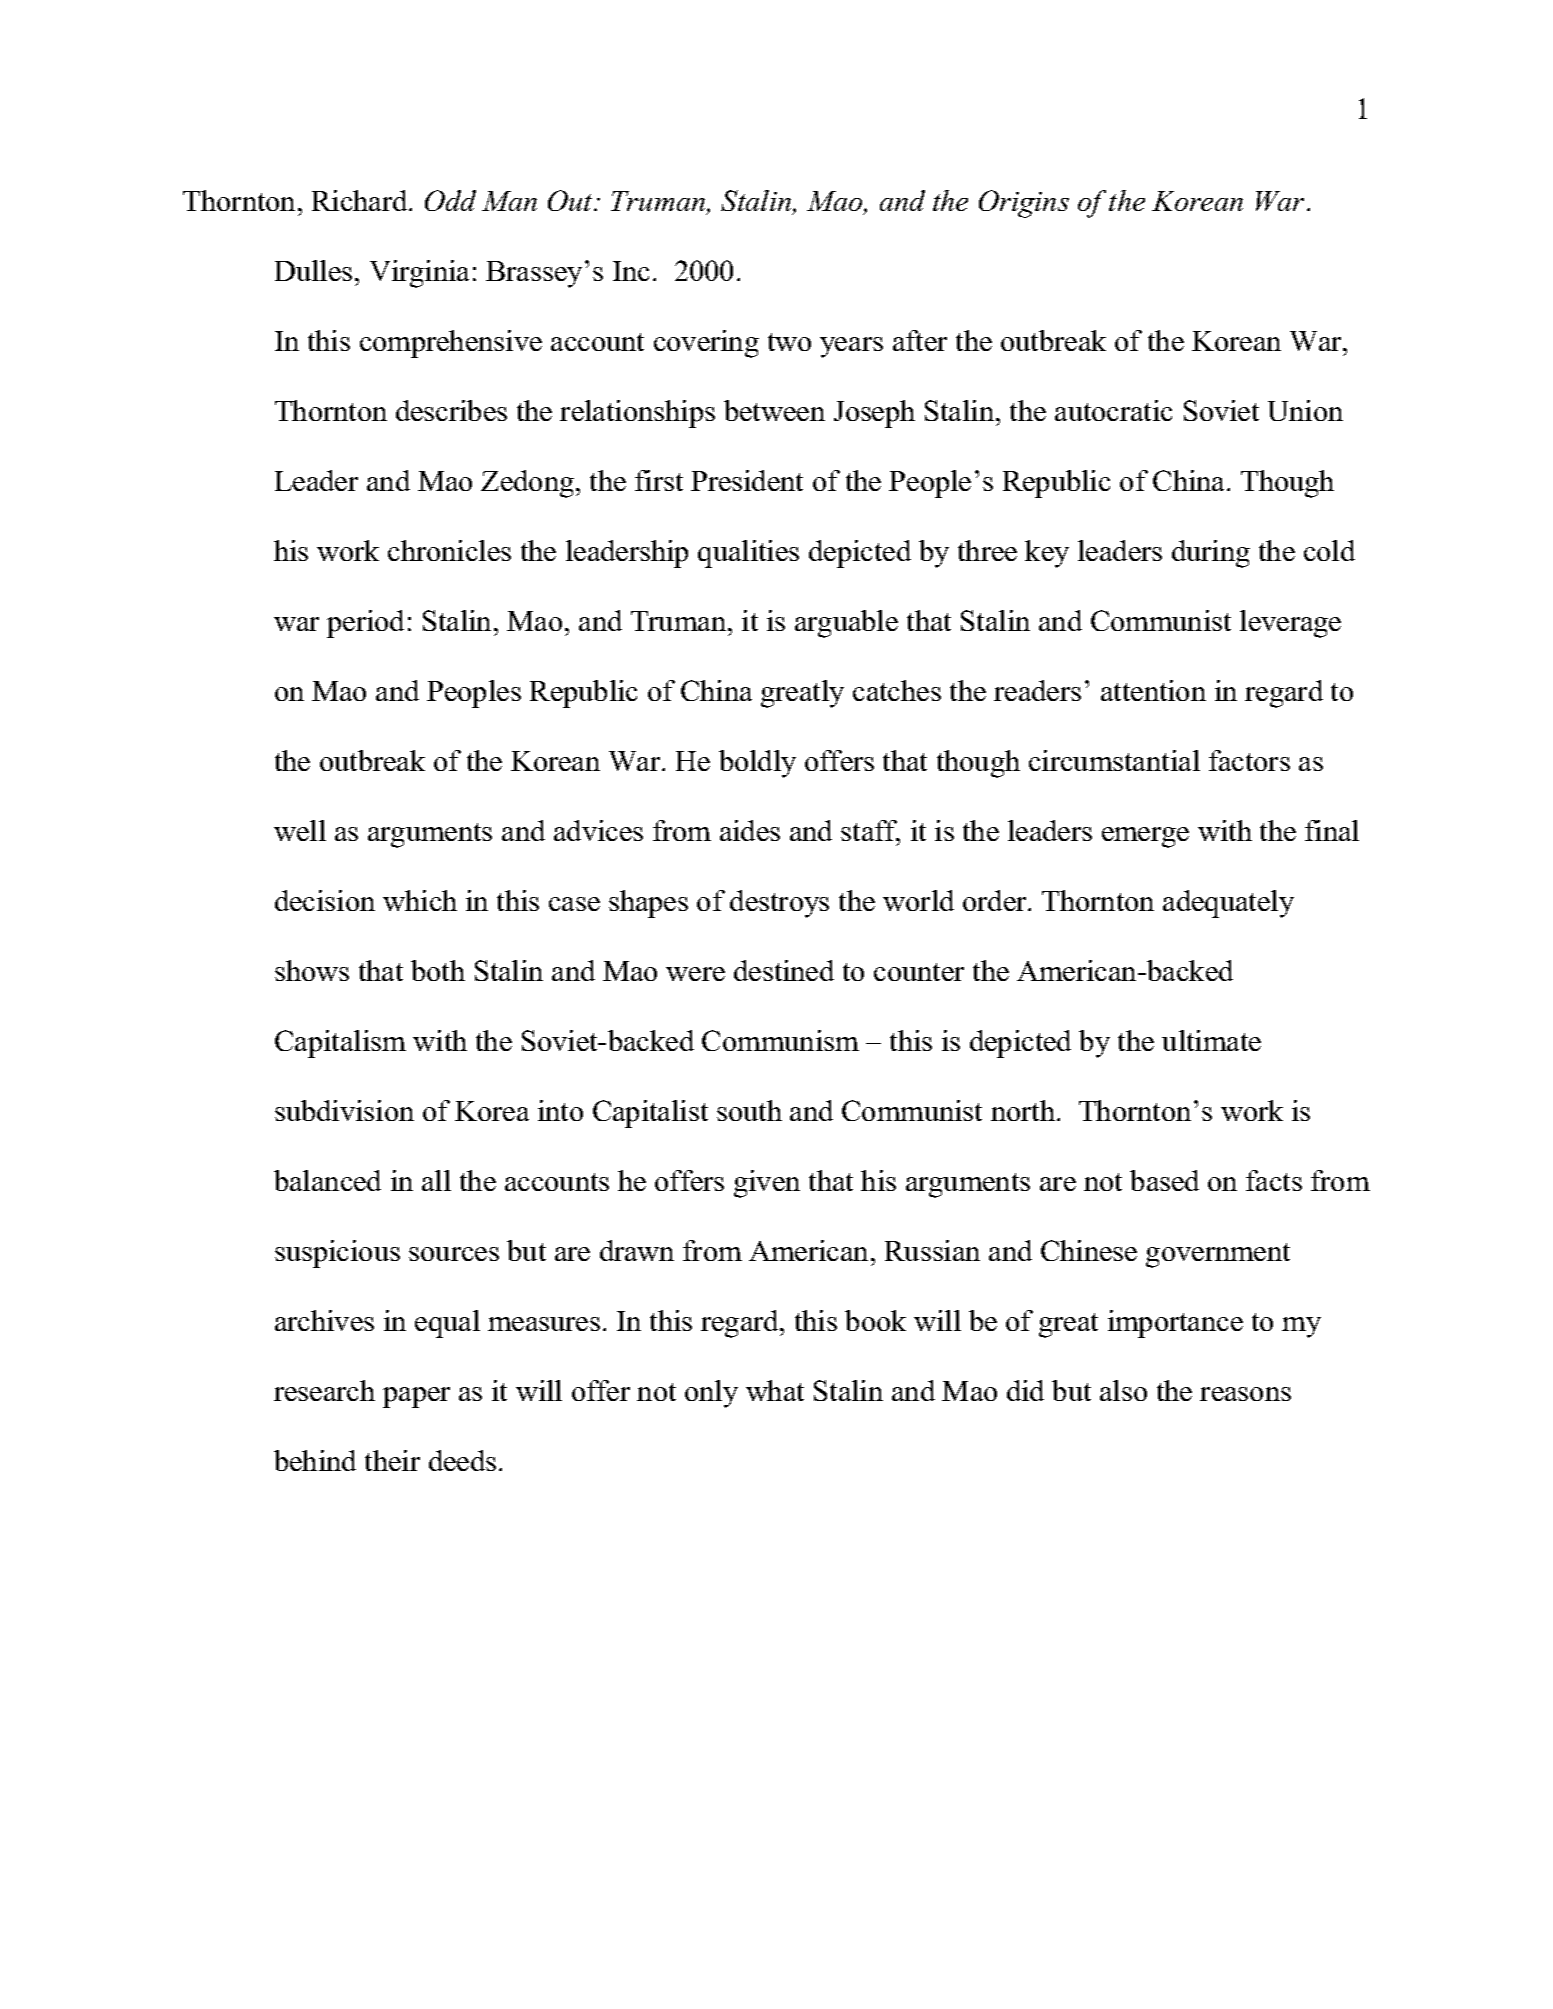 This screenshot has height=2009, width=1553. What do you see at coordinates (419, 274) in the screenshot?
I see `Virginia` at bounding box center [419, 274].
